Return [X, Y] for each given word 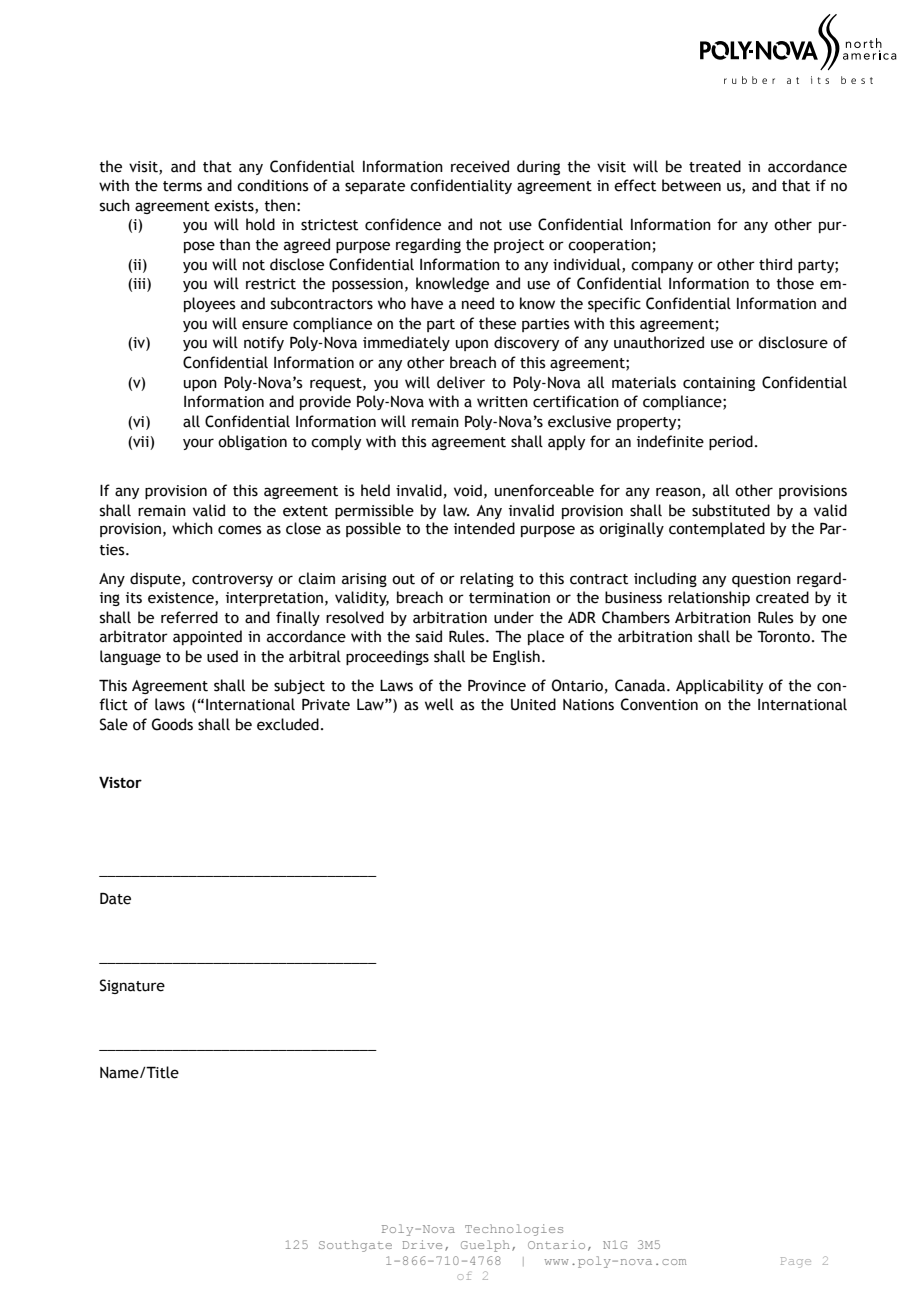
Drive [422, 1244]
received [480, 166]
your [198, 444]
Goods [172, 724]
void [468, 490]
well [439, 704]
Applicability [719, 686]
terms [182, 186]
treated [715, 166]
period [731, 442]
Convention [659, 704]
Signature [132, 986]
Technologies [514, 1230]
